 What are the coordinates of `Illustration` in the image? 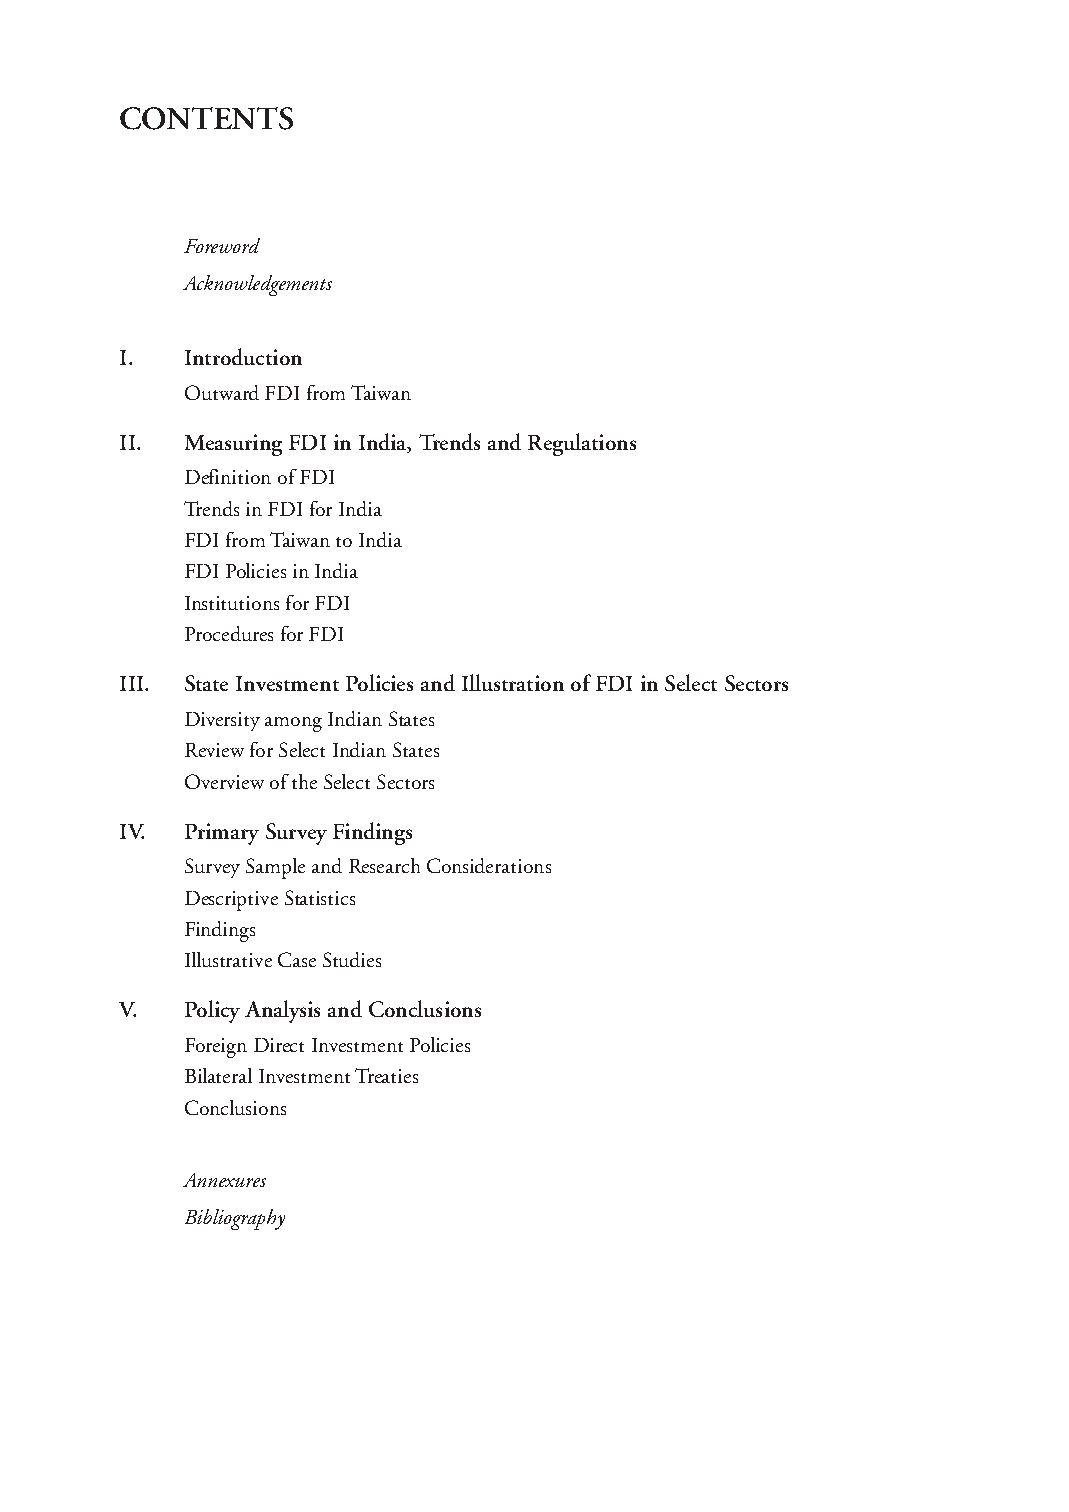 It's located at (513, 682).
